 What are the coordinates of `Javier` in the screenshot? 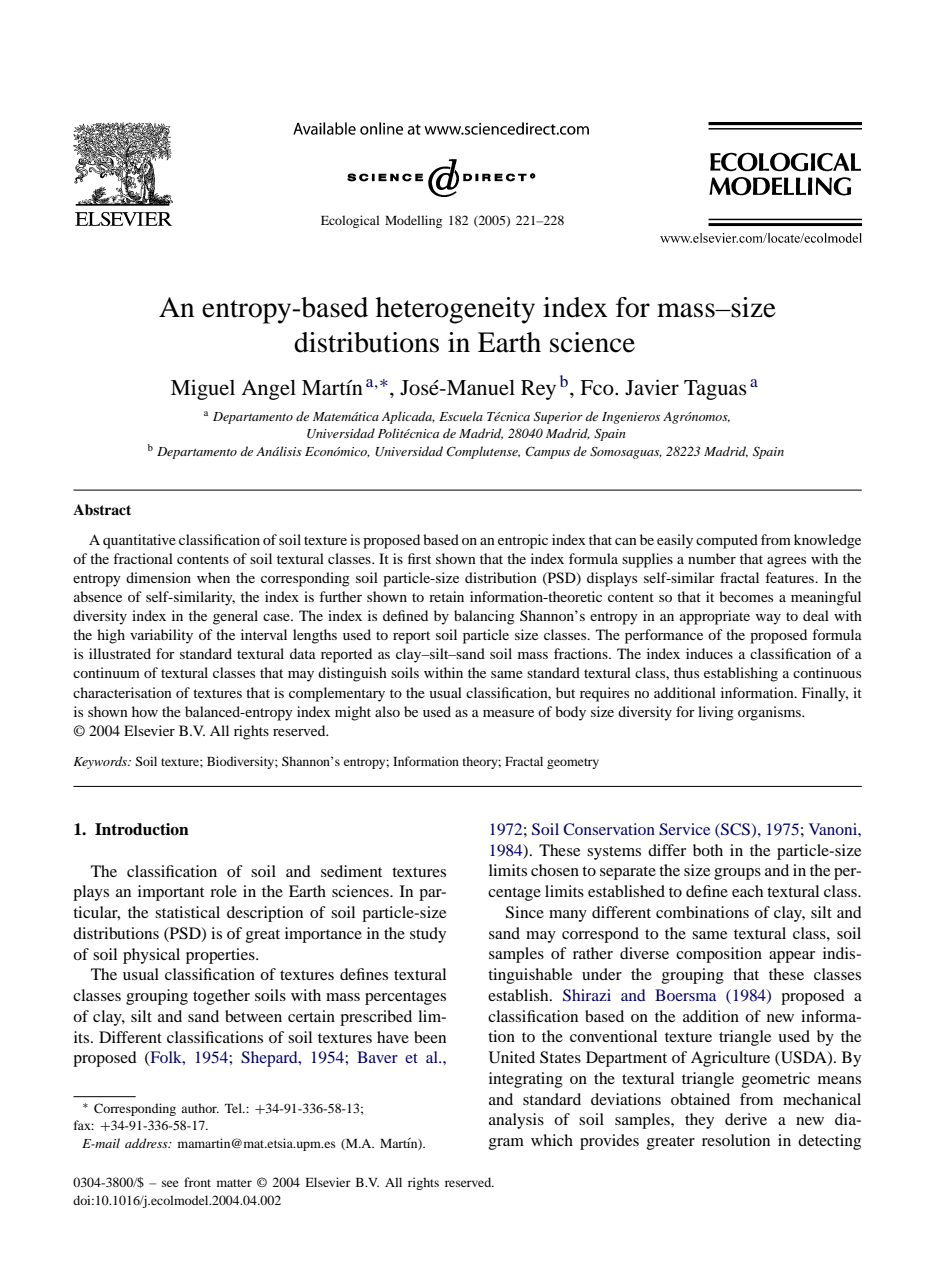 It's located at (652, 387).
